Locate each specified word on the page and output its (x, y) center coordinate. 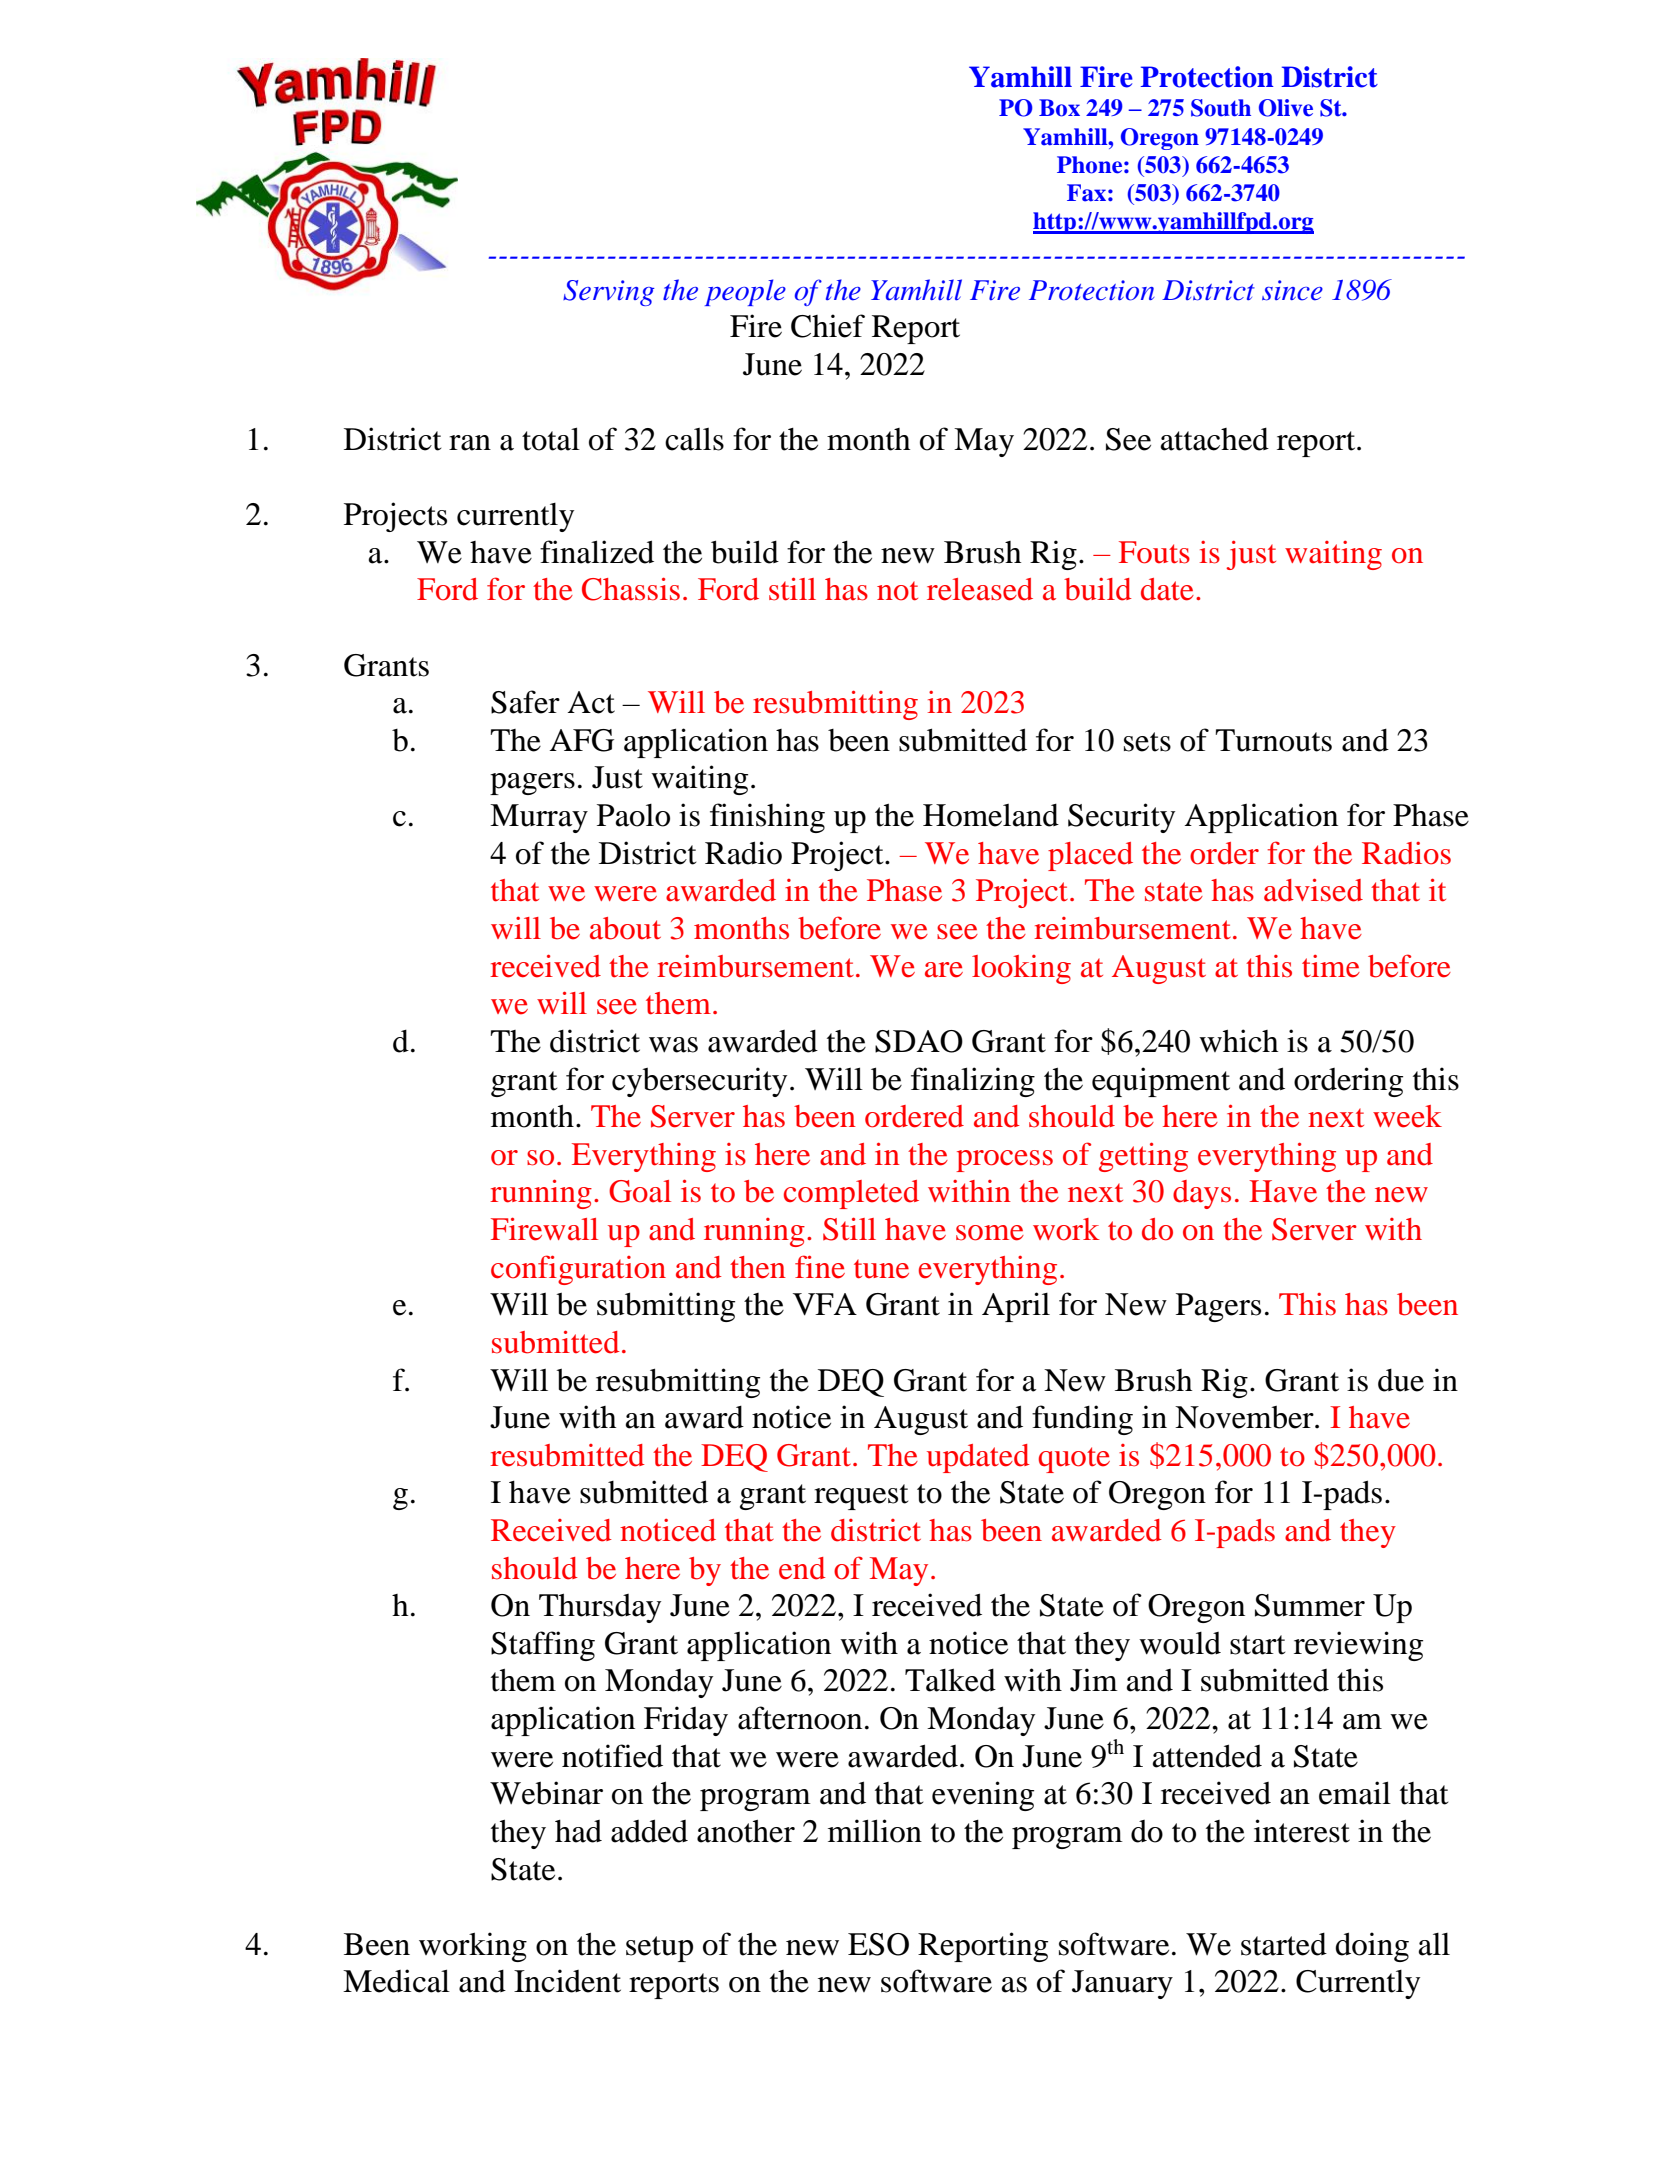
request (861, 1497)
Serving (608, 293)
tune (881, 1269)
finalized (597, 552)
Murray (539, 818)
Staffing (543, 1646)
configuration (578, 1270)
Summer (1310, 1605)
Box (1059, 108)
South (1221, 108)
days (1202, 1194)
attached (1215, 439)
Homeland (991, 815)
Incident (567, 1981)
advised (1313, 890)
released (980, 589)
